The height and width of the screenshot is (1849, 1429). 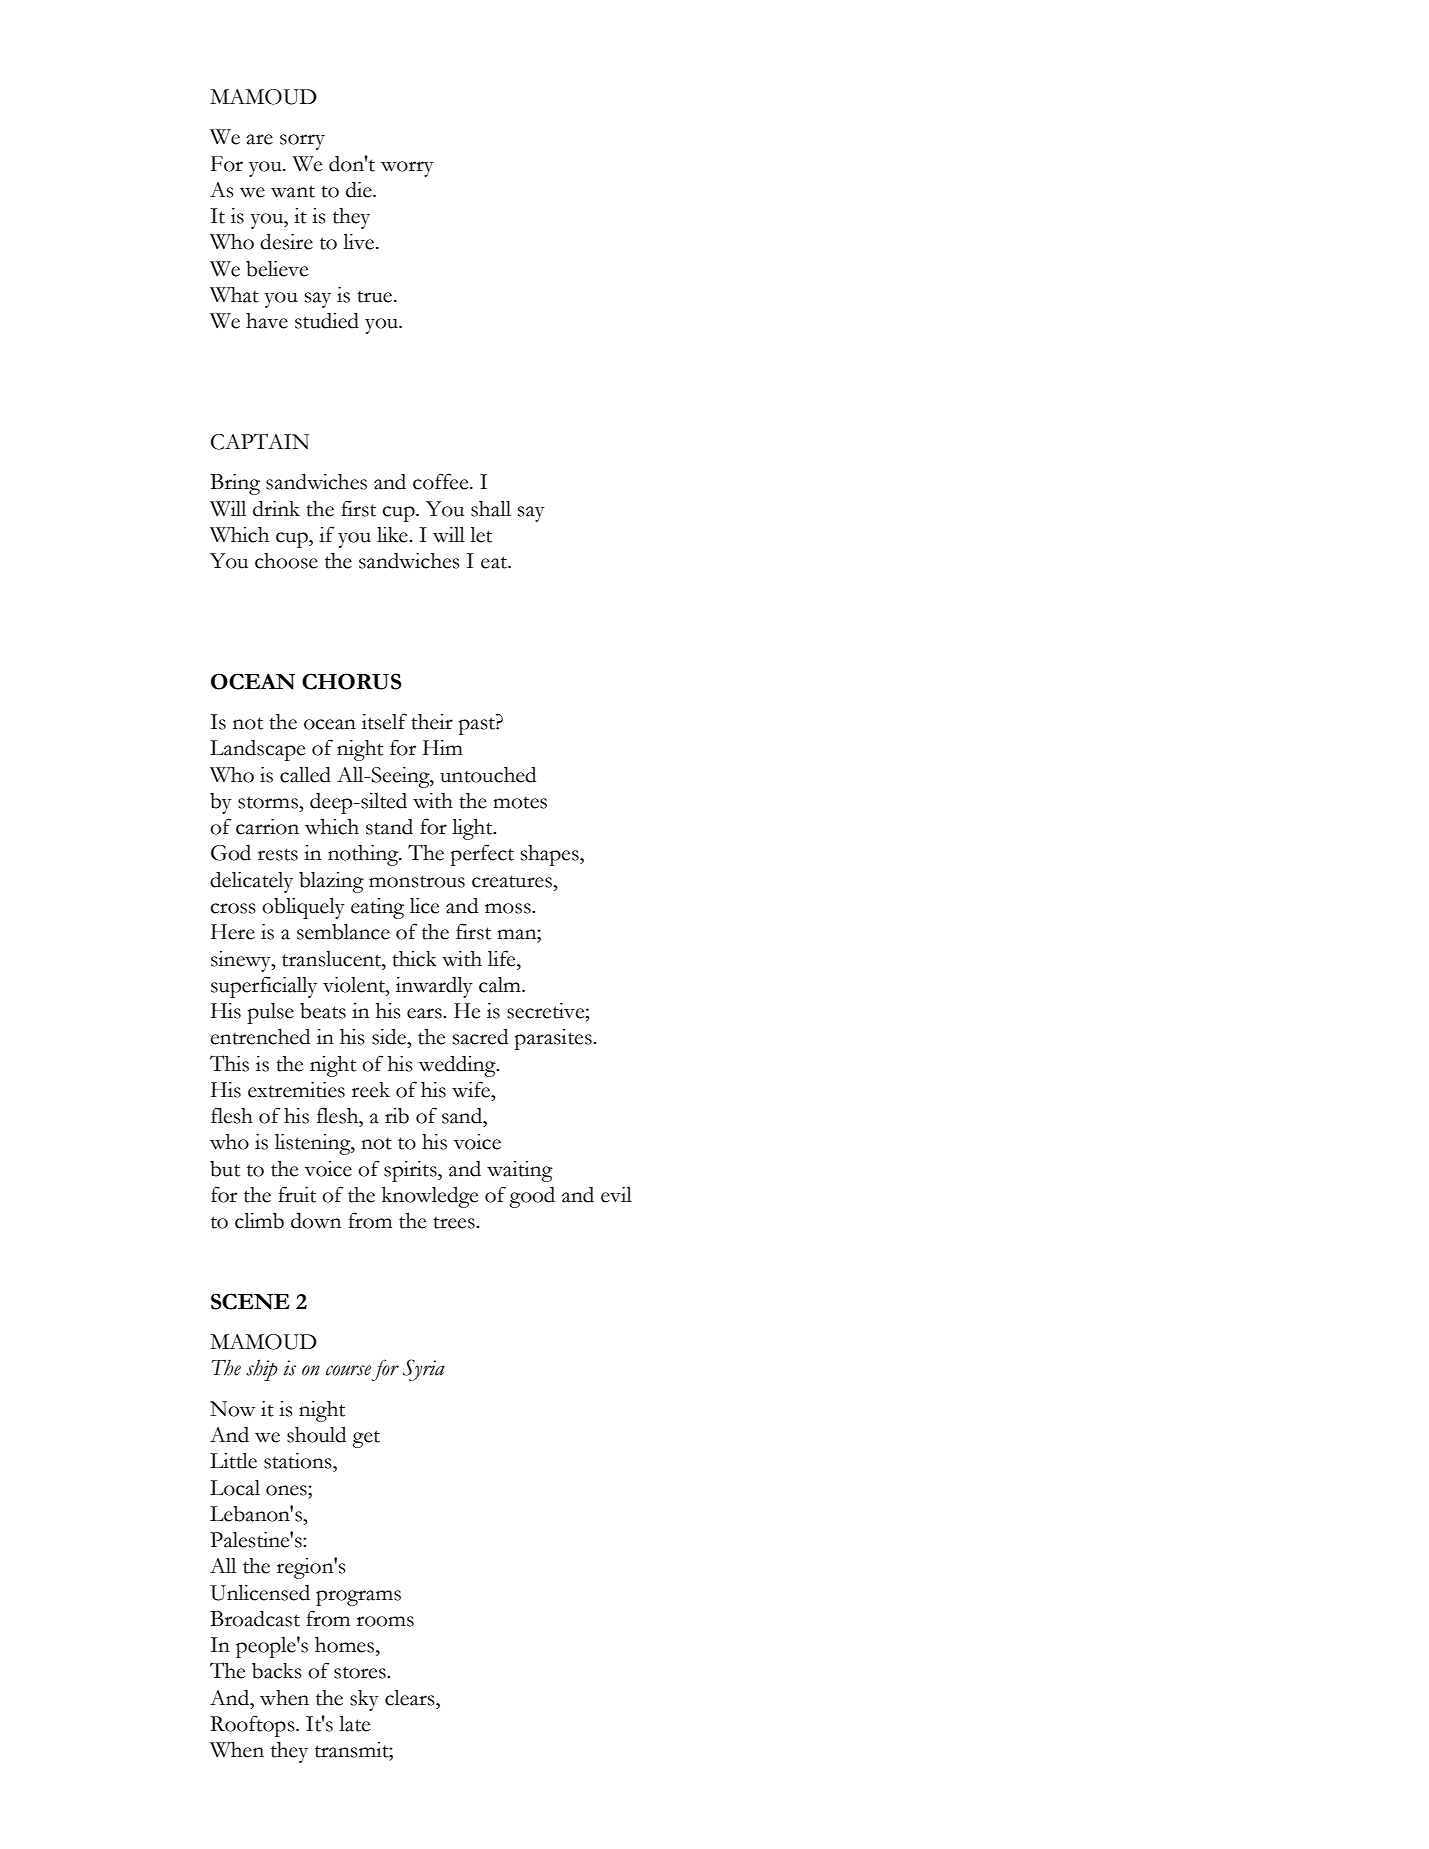 I want to click on shall, so click(x=491, y=508).
